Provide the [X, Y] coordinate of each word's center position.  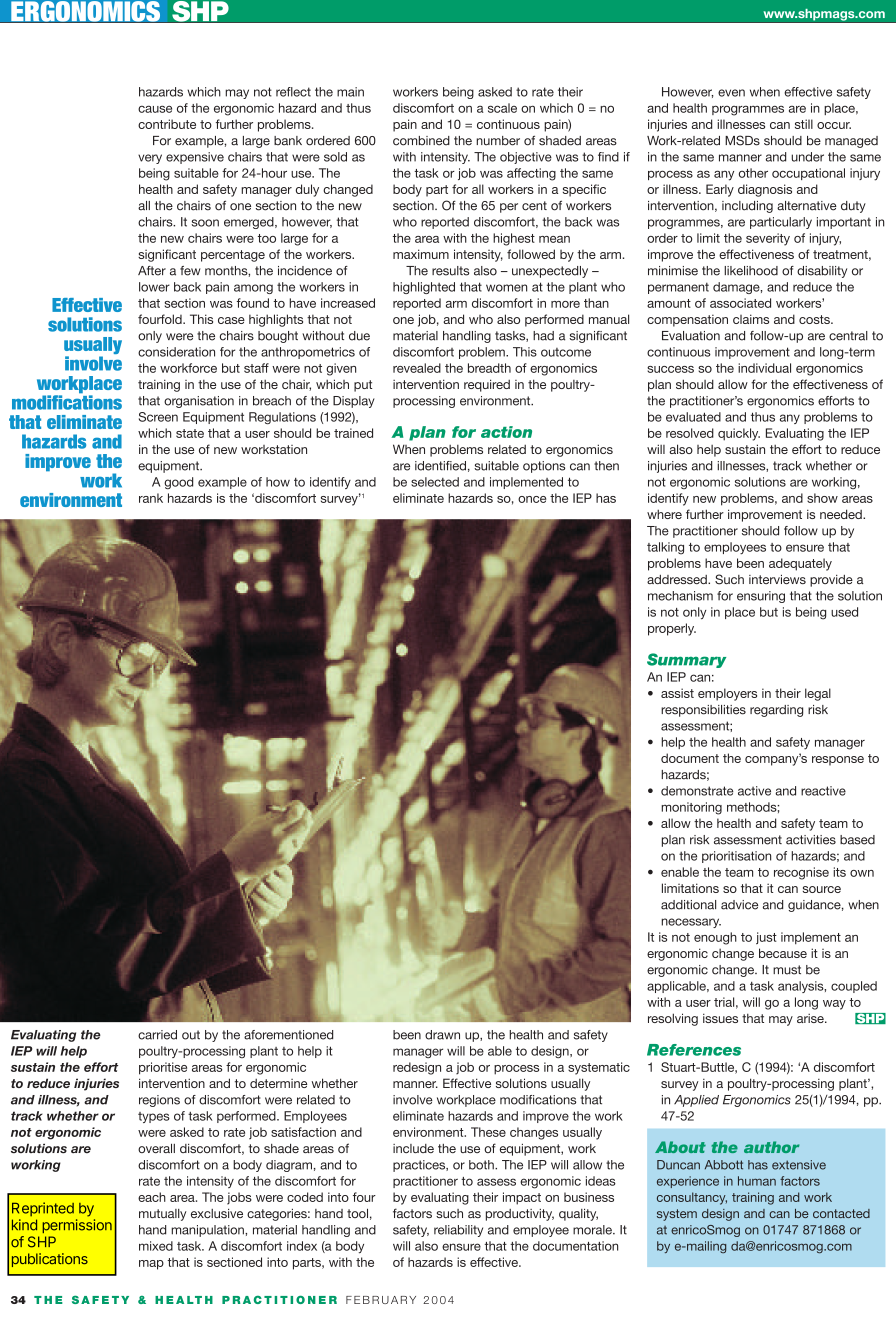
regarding [776, 711]
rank [151, 498]
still [804, 124]
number [498, 141]
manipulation [208, 1231]
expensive [195, 158]
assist [677, 693]
